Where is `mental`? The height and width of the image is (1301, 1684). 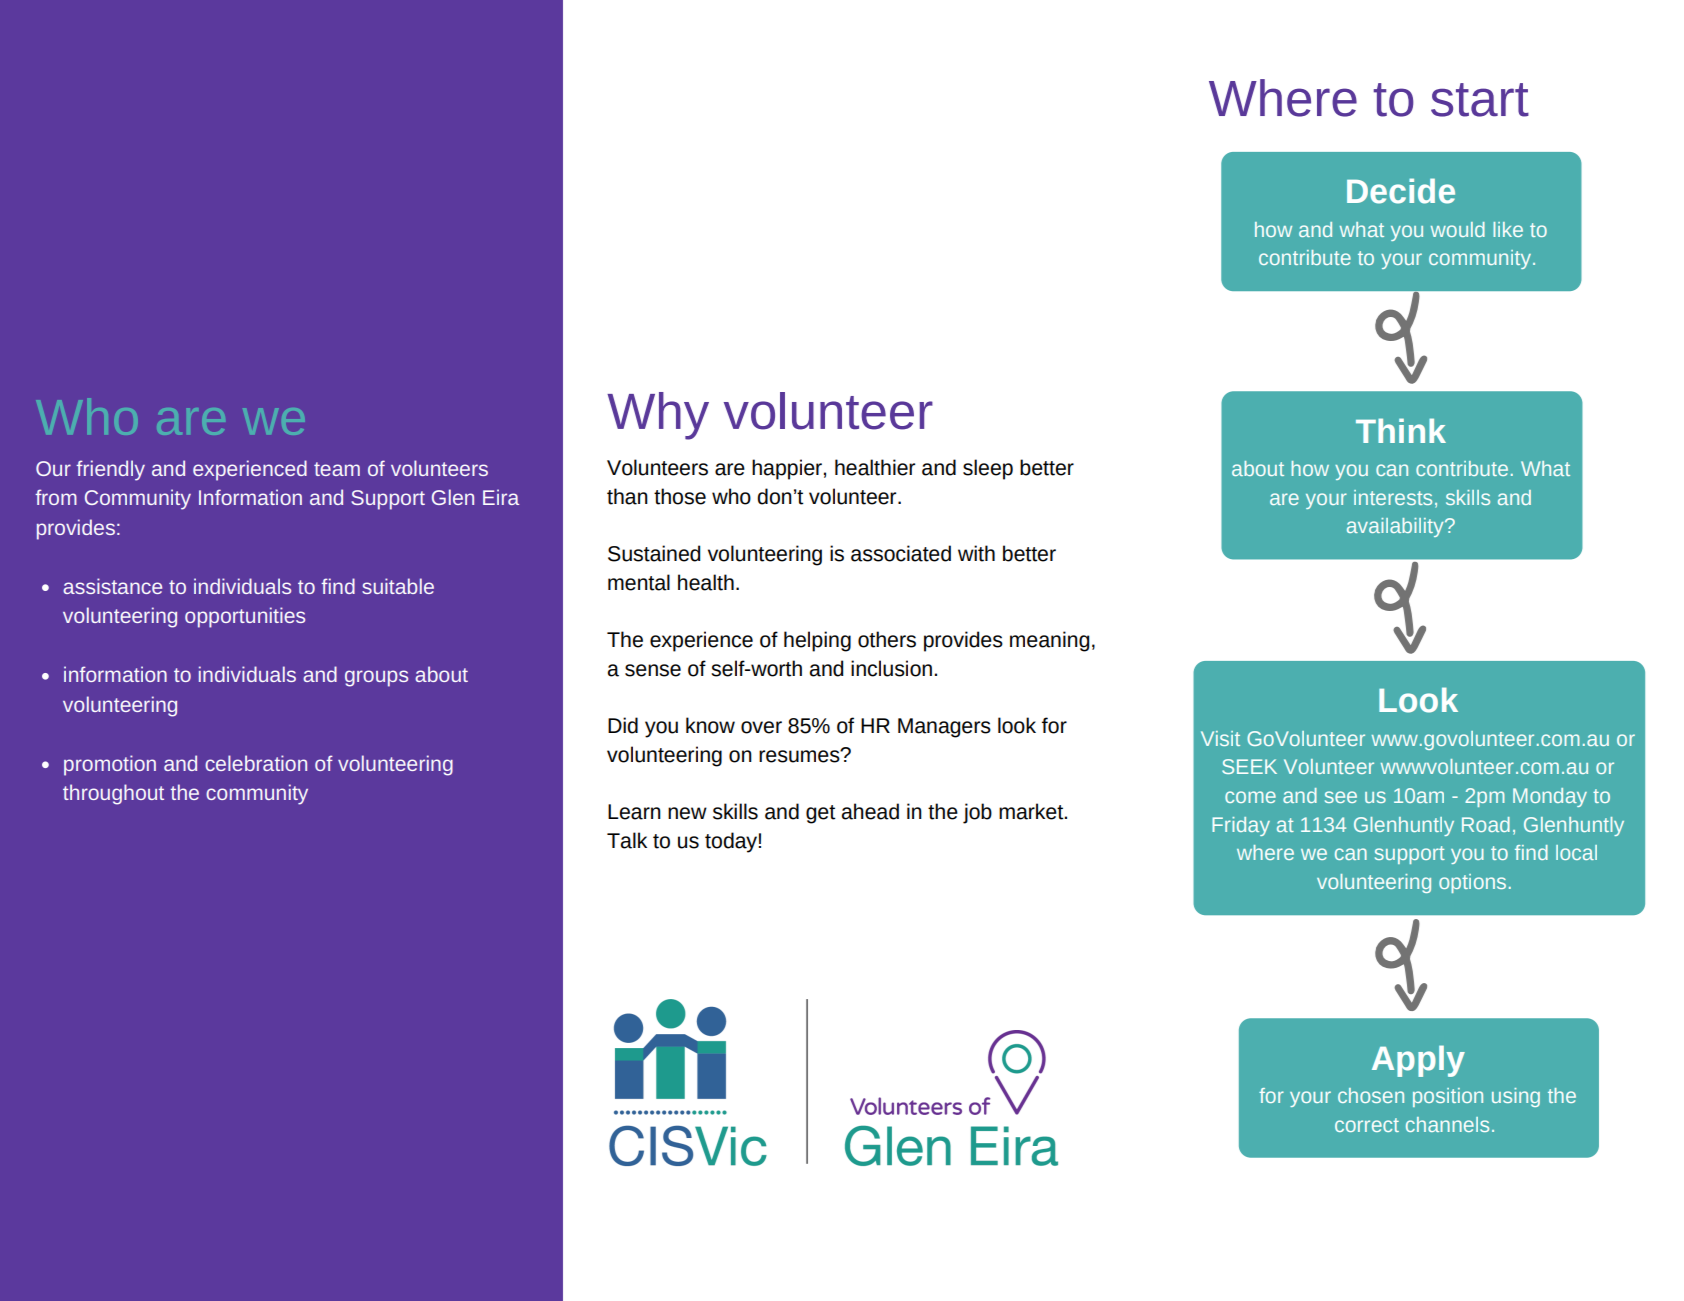
mental is located at coordinates (639, 582).
